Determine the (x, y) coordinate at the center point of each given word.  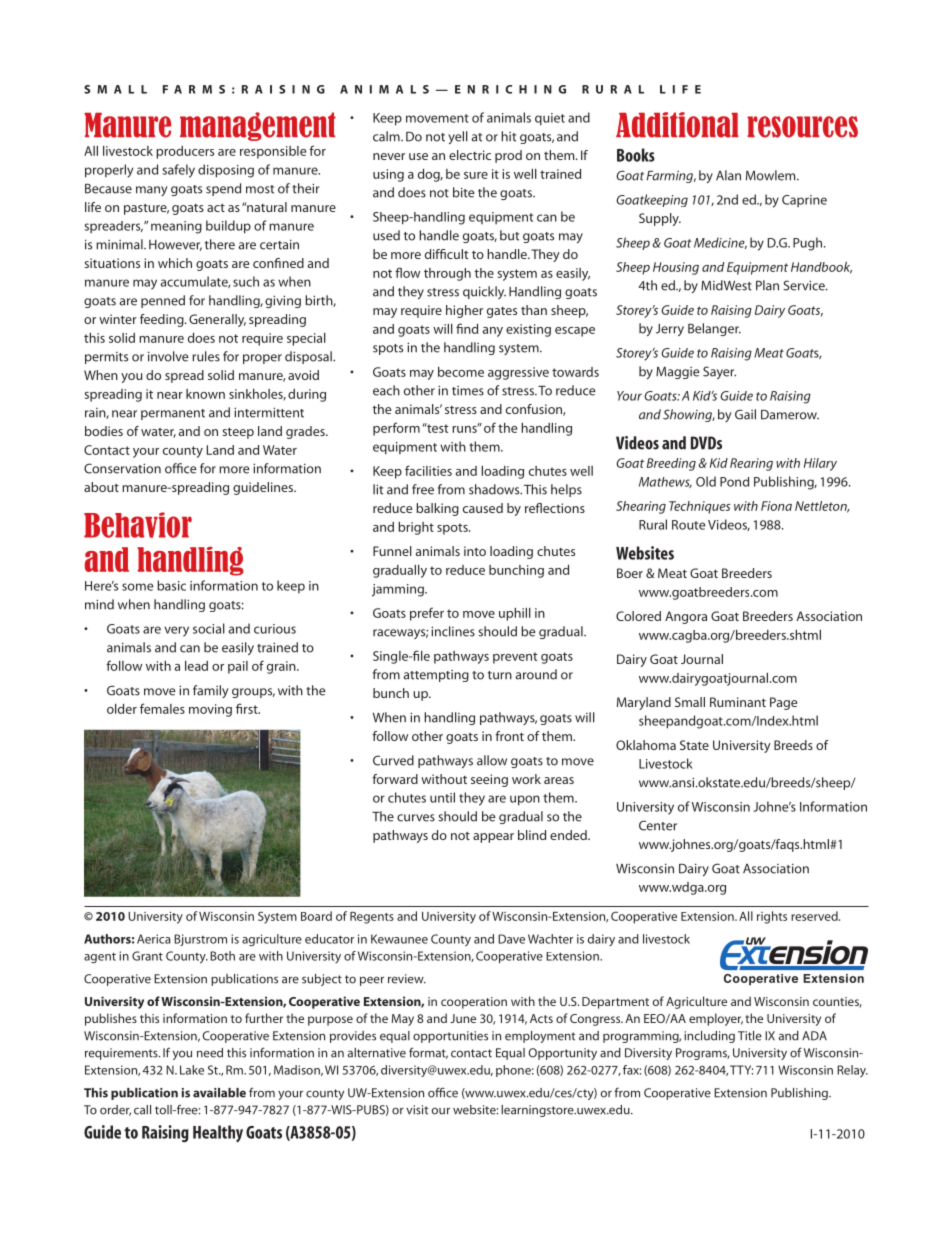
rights (772, 917)
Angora (686, 617)
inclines (453, 631)
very (176, 631)
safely (179, 171)
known (205, 394)
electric (470, 155)
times (468, 391)
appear (493, 838)
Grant (147, 956)
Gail (745, 414)
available (219, 1093)
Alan (728, 175)
